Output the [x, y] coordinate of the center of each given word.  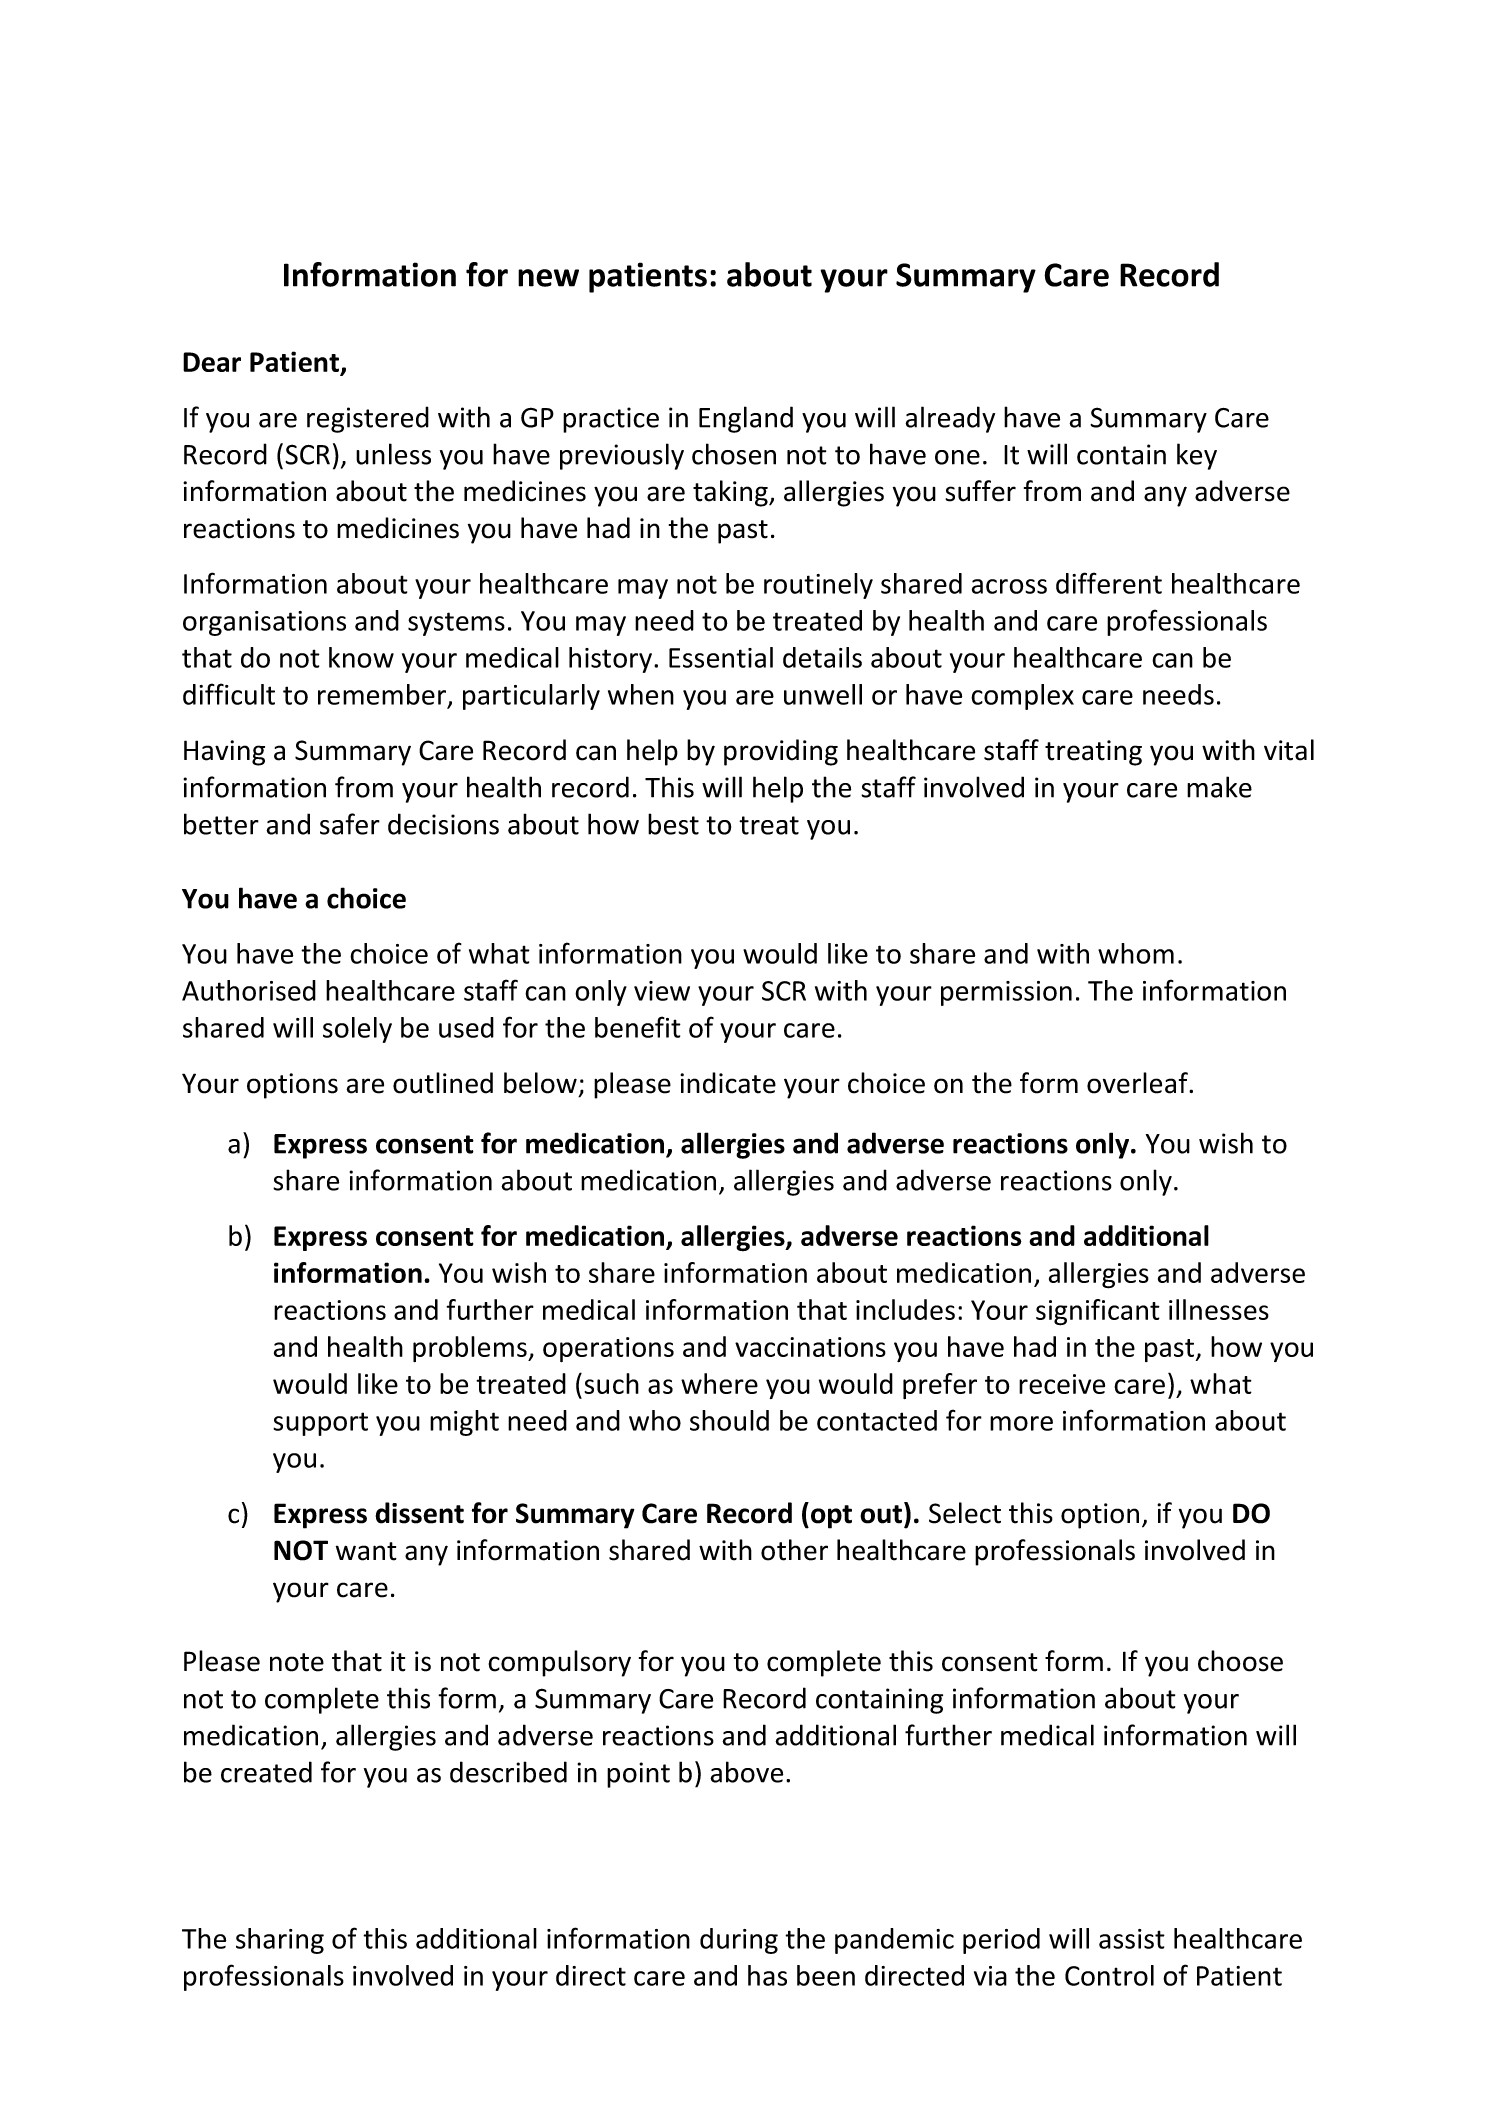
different [1109, 583]
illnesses [1219, 1309]
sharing [280, 1941]
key [1197, 456]
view [662, 991]
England [746, 419]
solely [357, 1030]
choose [1240, 1661]
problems [471, 1349]
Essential [721, 657]
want [366, 1551]
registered [368, 419]
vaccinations [810, 1347]
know [361, 657]
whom [1136, 953]
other [794, 1550]
